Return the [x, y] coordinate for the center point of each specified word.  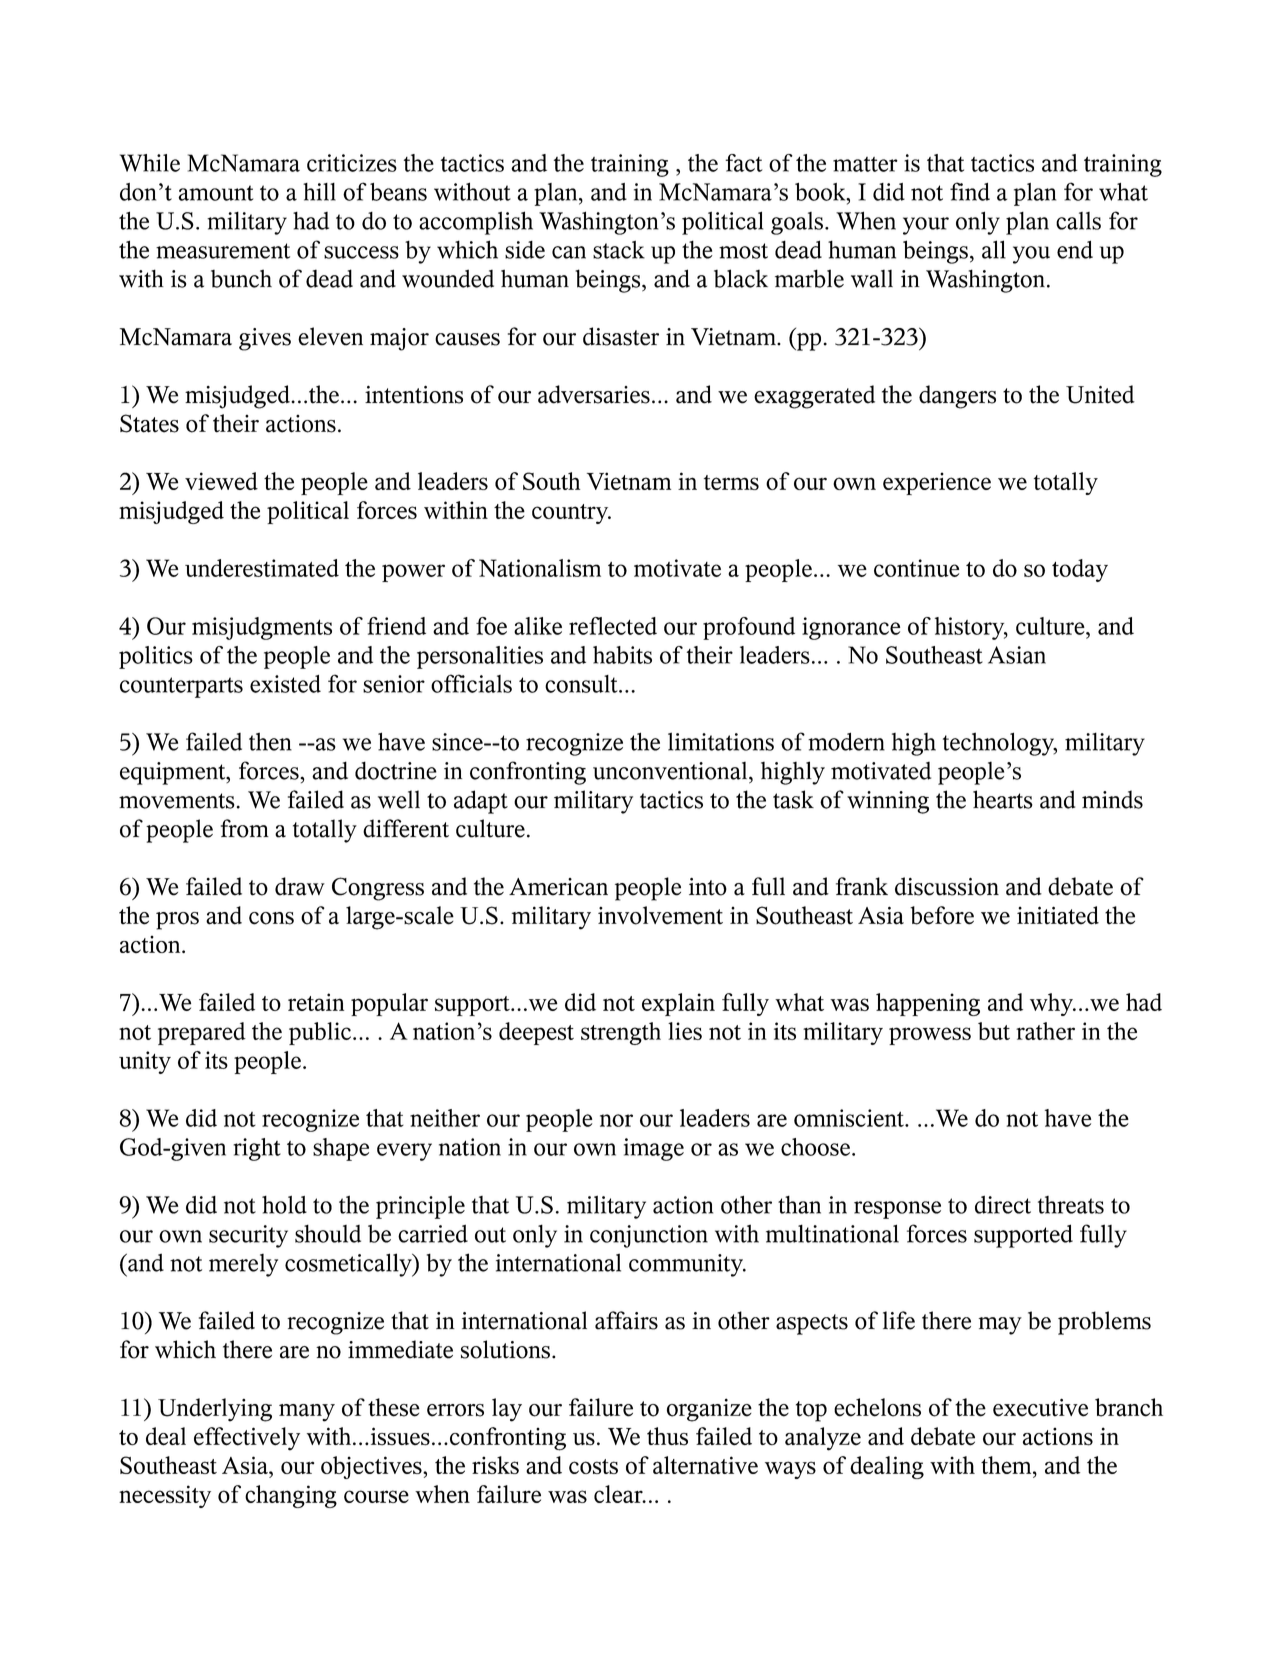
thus [667, 1436]
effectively [247, 1439]
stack [619, 250]
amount [215, 193]
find [970, 191]
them [1007, 1465]
